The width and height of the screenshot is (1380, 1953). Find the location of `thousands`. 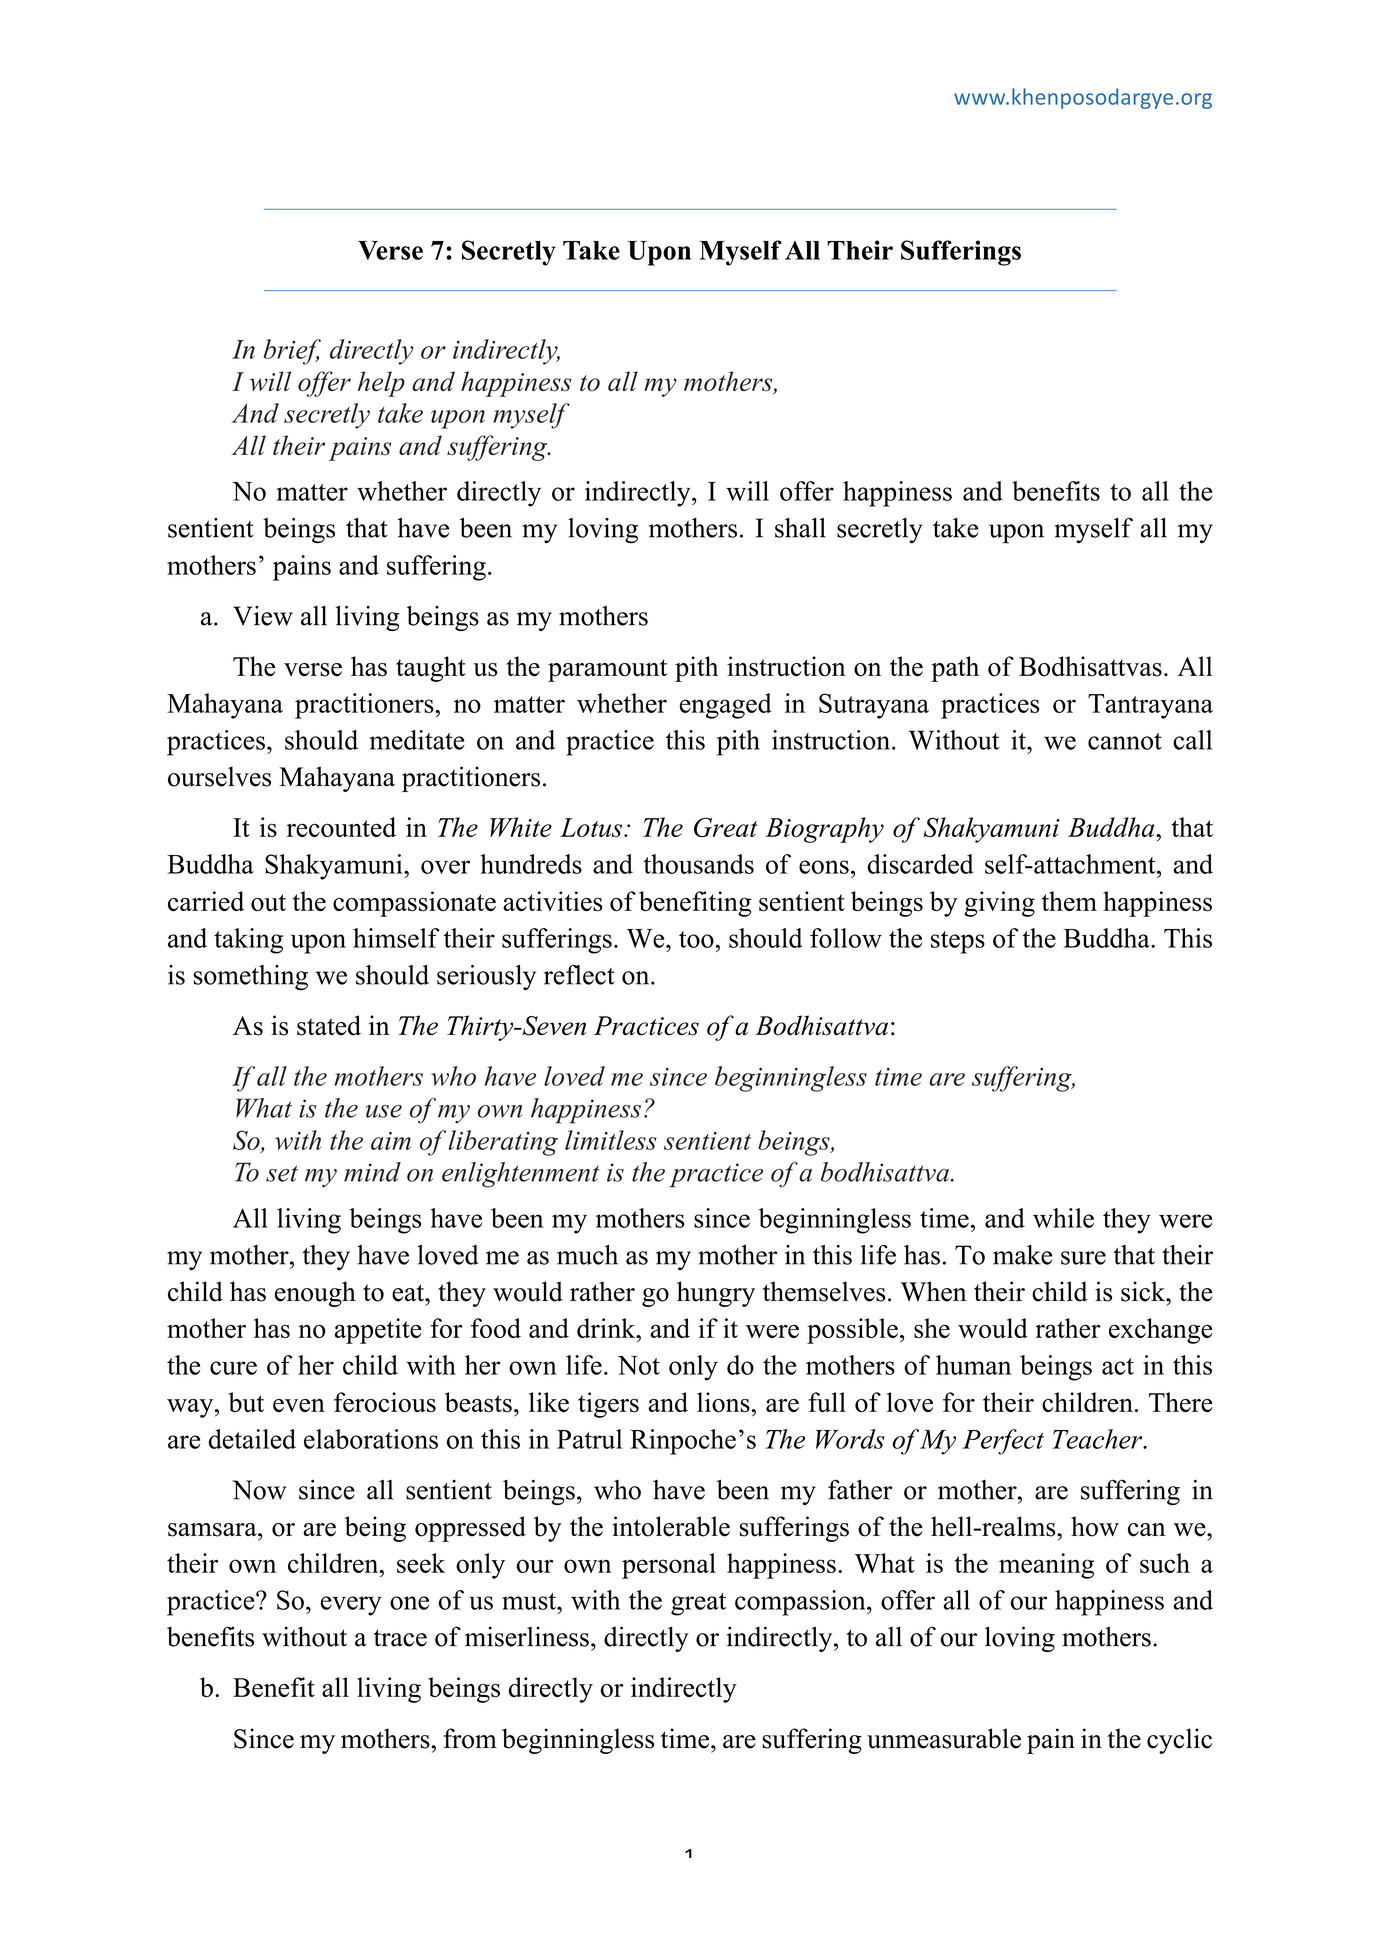

thousands is located at coordinates (698, 864).
